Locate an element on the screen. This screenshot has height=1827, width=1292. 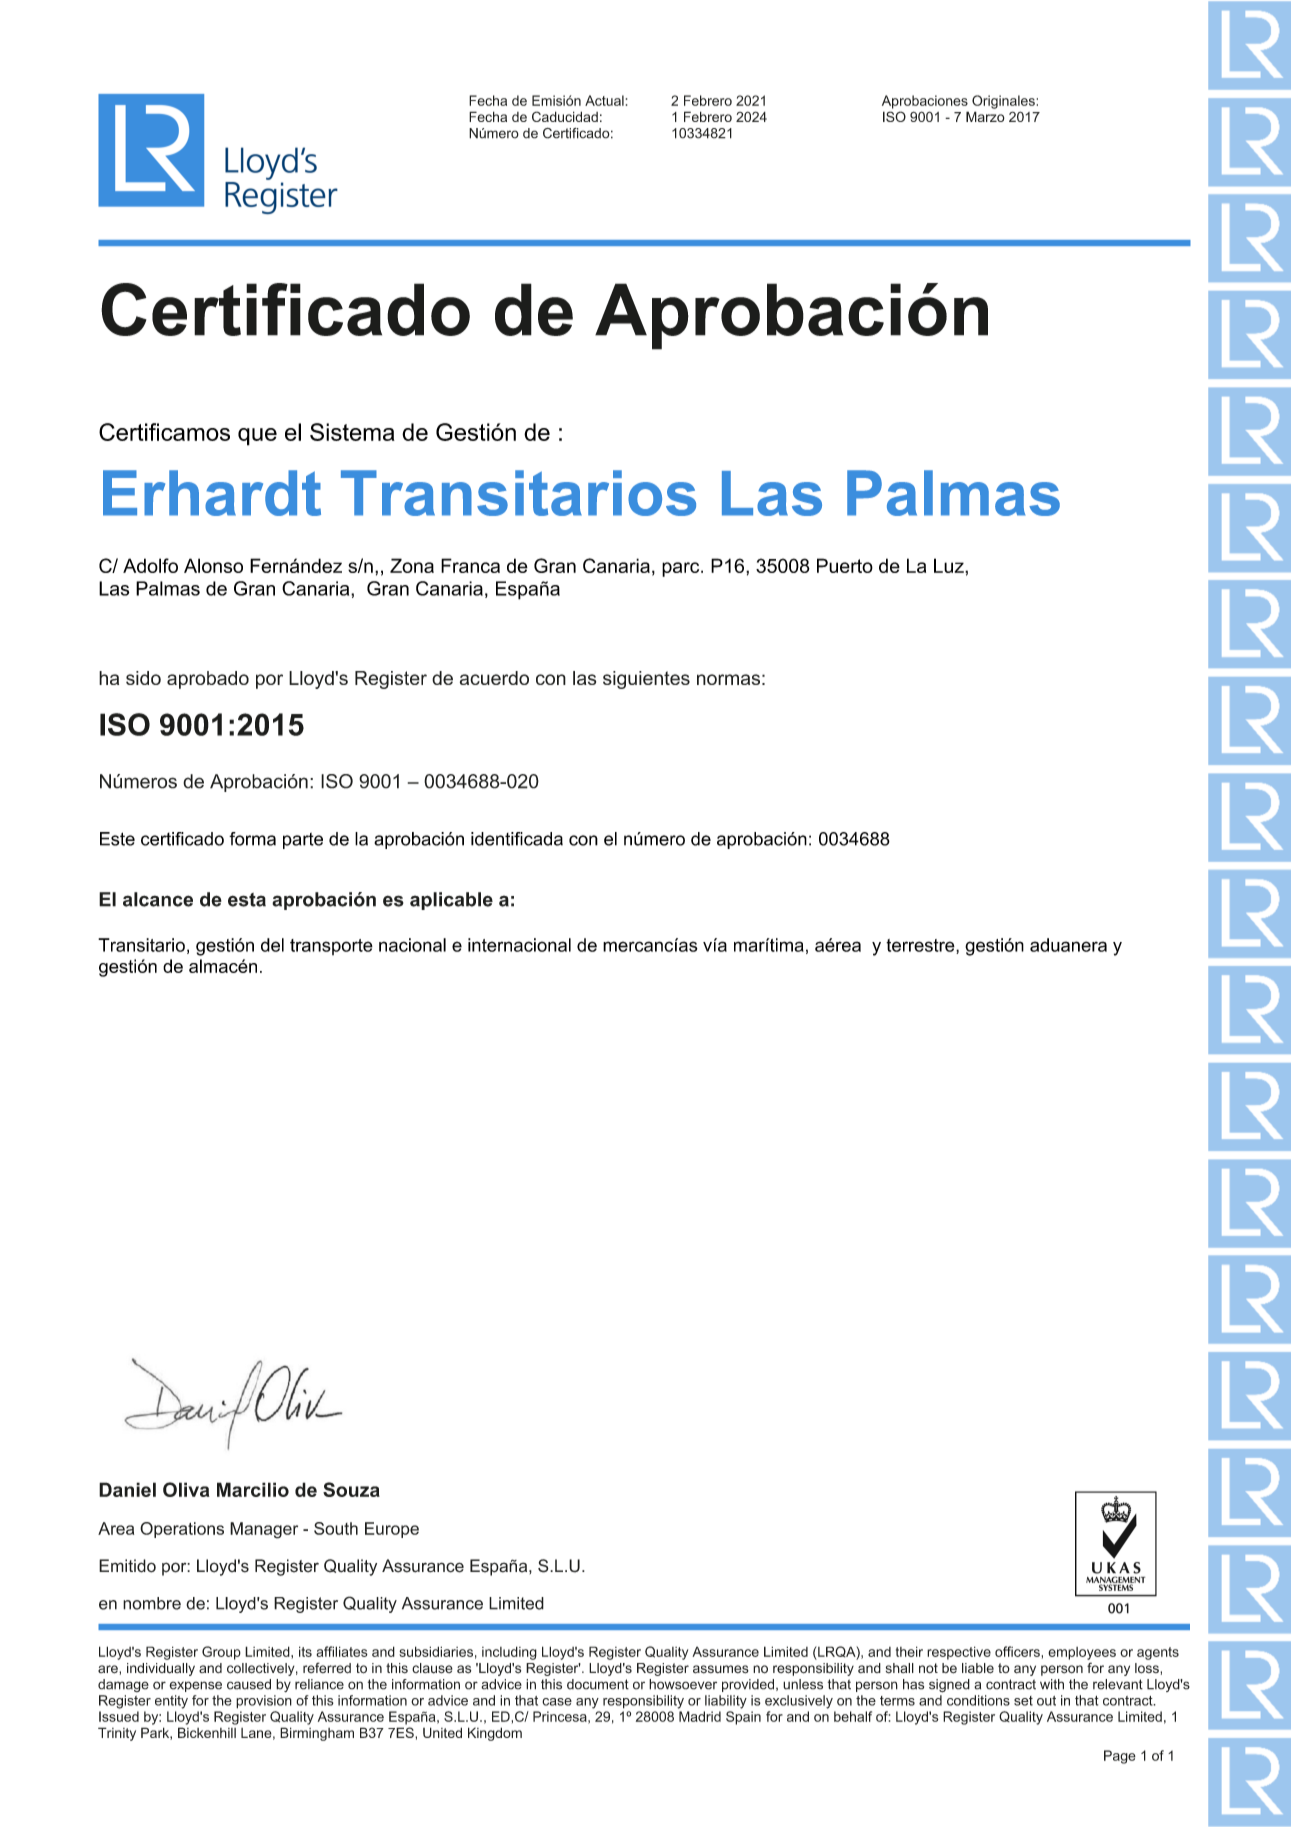
Marzo is located at coordinates (985, 116).
